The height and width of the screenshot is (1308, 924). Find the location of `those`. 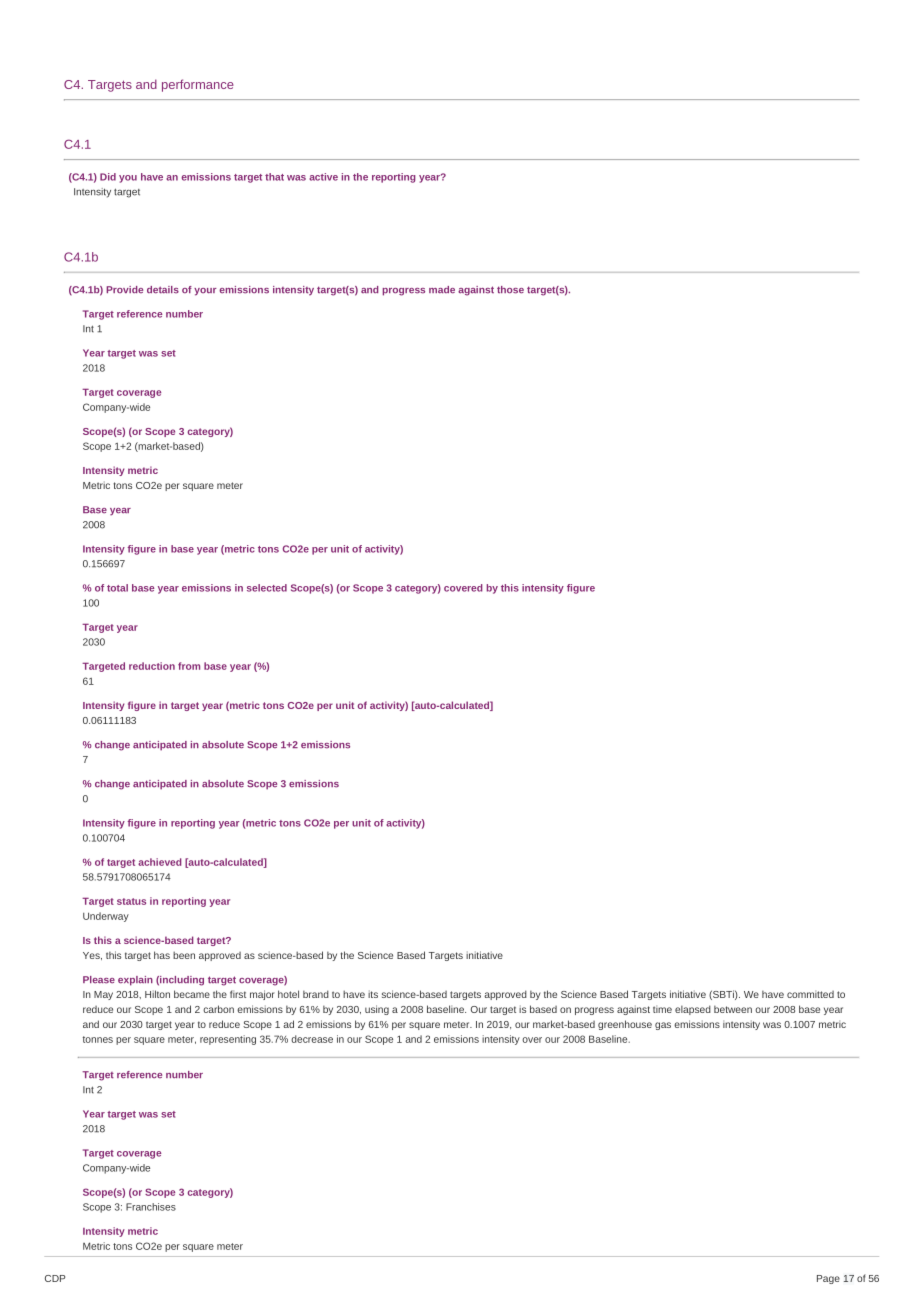

those is located at coordinates (510, 290).
